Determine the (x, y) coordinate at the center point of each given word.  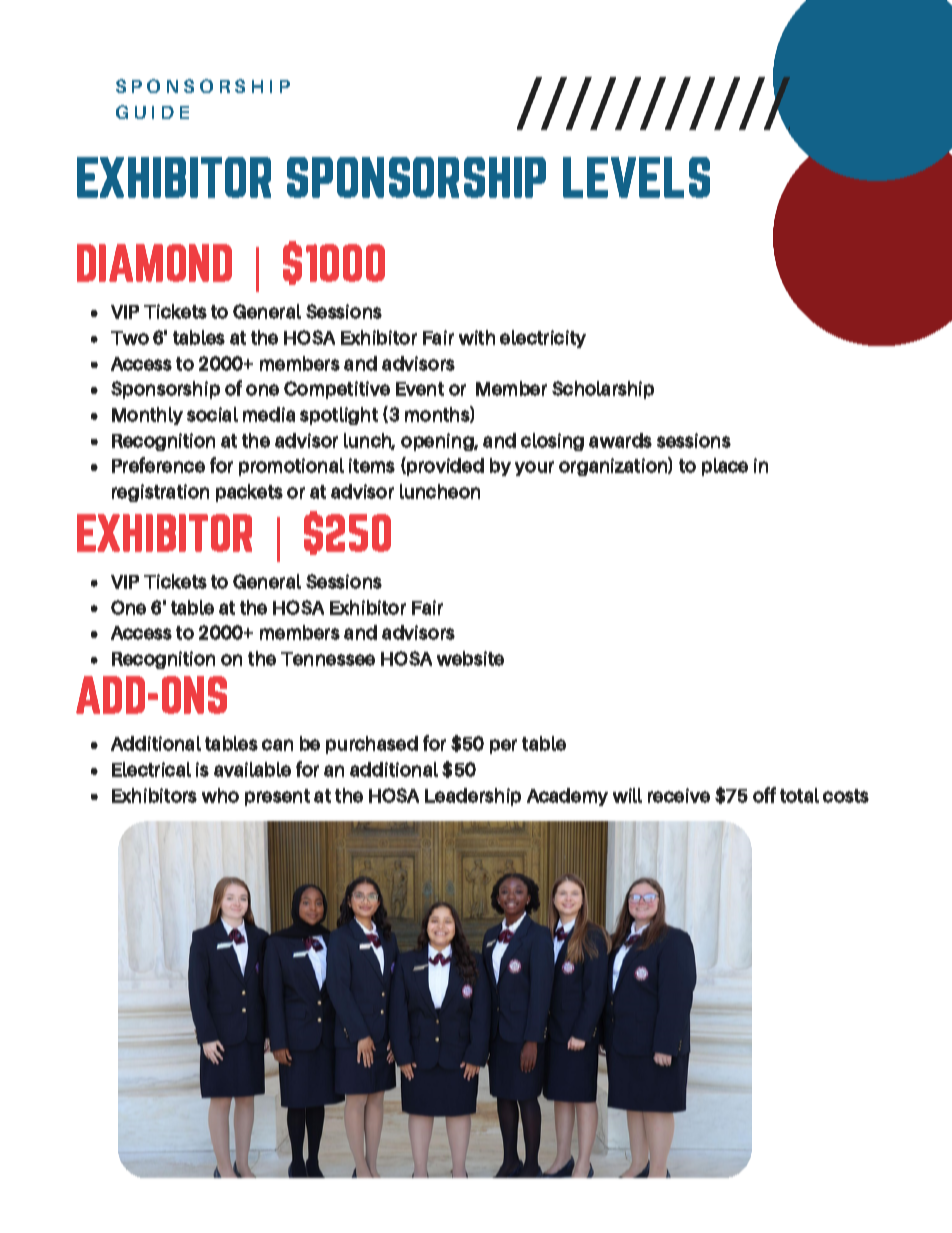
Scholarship (603, 390)
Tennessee (328, 659)
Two (130, 338)
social (212, 414)
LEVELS (636, 177)
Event (420, 389)
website (470, 658)
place (725, 467)
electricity (543, 339)
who (220, 795)
